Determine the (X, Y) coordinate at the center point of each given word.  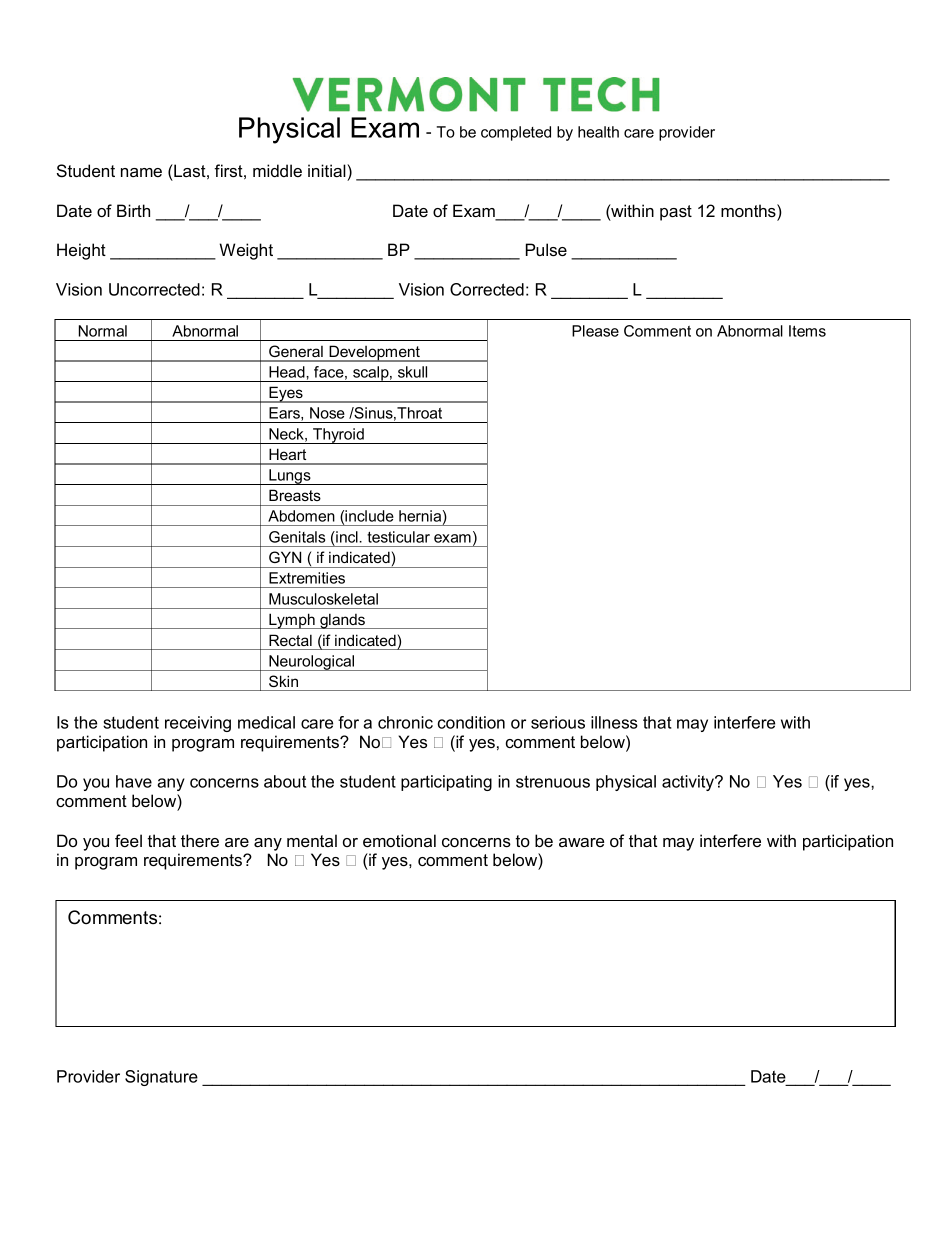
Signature (161, 1078)
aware (581, 842)
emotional (399, 840)
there (200, 840)
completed (516, 133)
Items (807, 331)
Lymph (292, 621)
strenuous (553, 781)
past (676, 213)
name (141, 172)
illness (614, 722)
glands (342, 621)
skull (412, 372)
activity (689, 783)
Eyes (286, 394)
